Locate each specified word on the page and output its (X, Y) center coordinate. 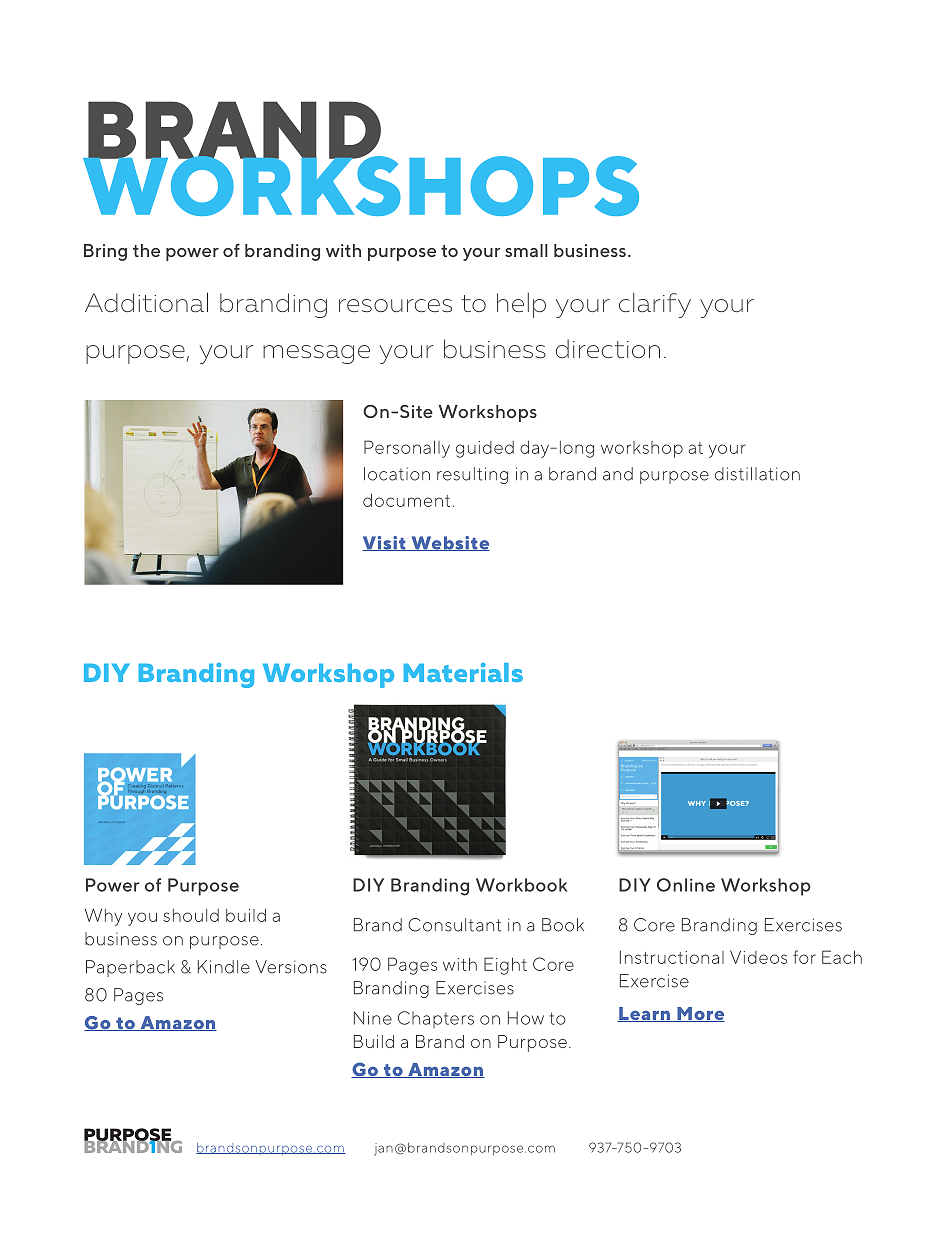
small (526, 250)
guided (485, 449)
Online (686, 885)
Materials (463, 672)
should (191, 915)
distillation (757, 474)
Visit (385, 543)
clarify (655, 305)
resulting (472, 475)
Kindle (224, 967)
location (397, 474)
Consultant (455, 925)
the (146, 250)
